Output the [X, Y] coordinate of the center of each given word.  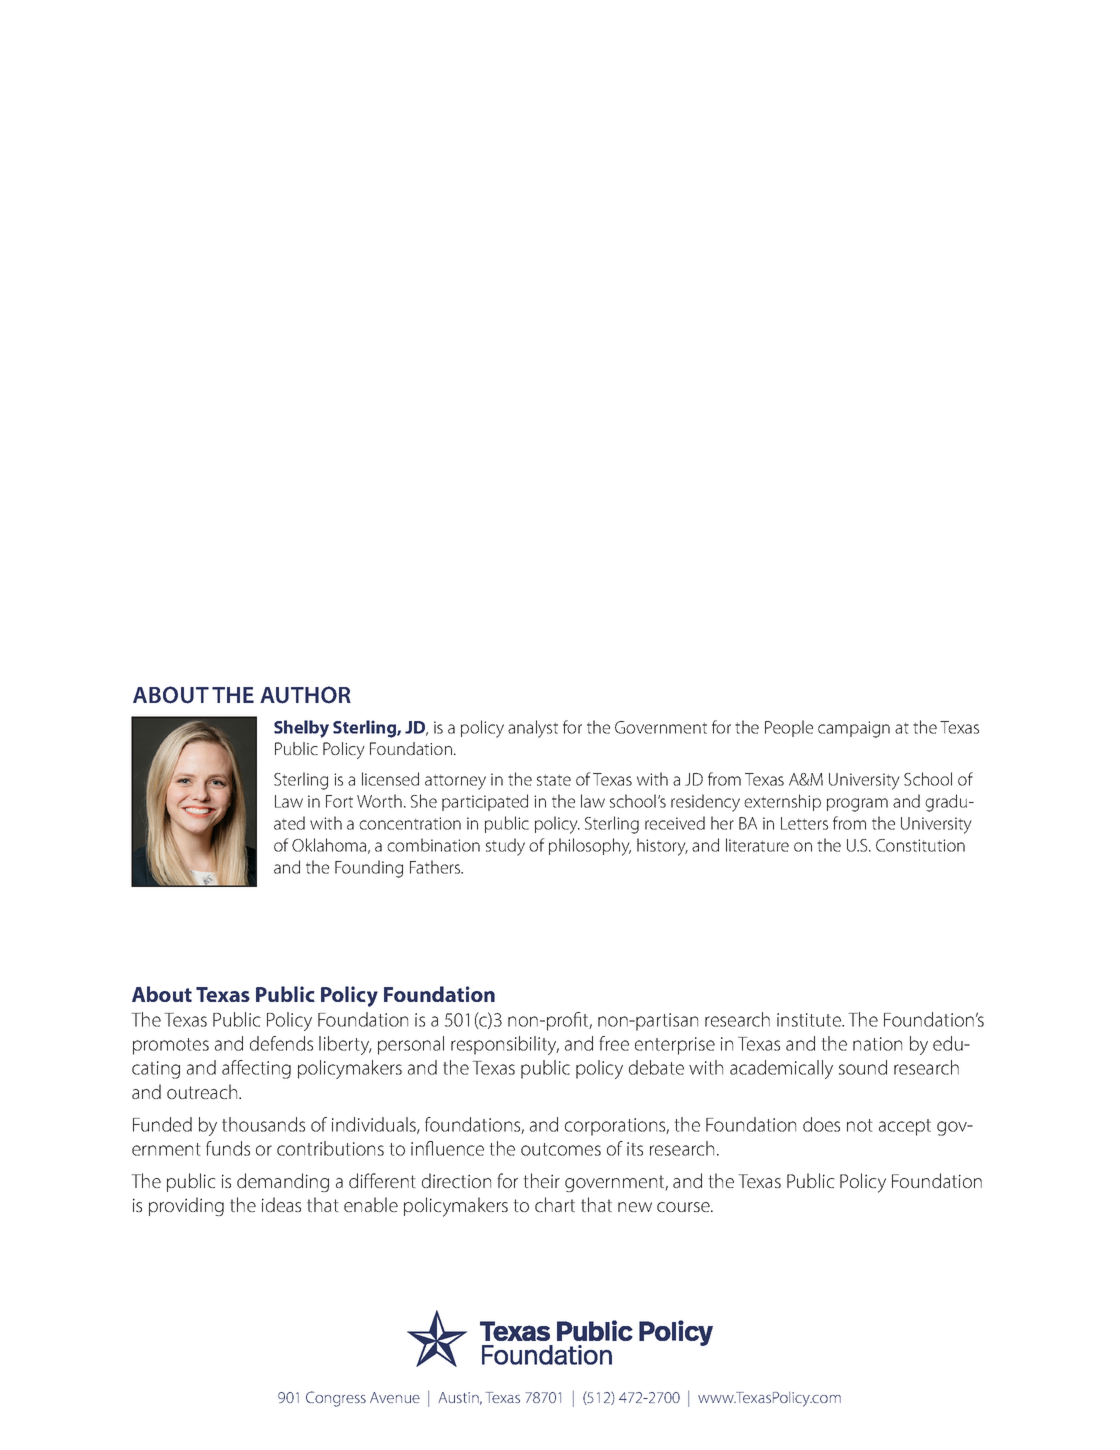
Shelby [301, 729]
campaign [854, 729]
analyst [533, 729]
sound [863, 1067]
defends [281, 1043]
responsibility [505, 1045]
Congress [336, 1399]
